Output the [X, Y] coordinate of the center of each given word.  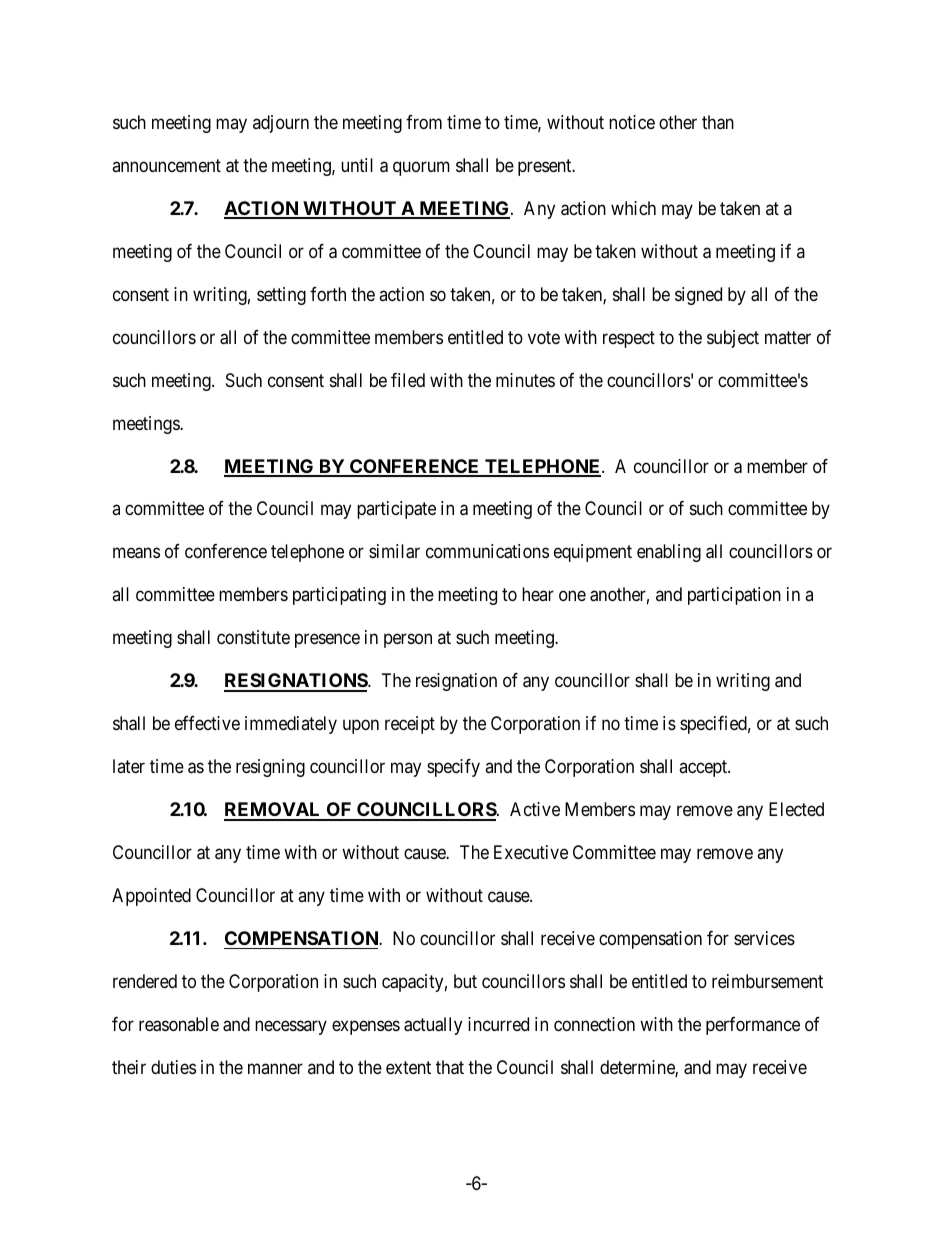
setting [281, 296]
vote [544, 337]
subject [733, 339]
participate [396, 510]
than [718, 122]
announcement [166, 165]
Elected [796, 809]
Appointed [151, 897]
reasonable [179, 1024]
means [136, 553]
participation [734, 596]
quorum [421, 168]
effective [207, 723]
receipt [410, 725]
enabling [669, 553]
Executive [531, 852]
